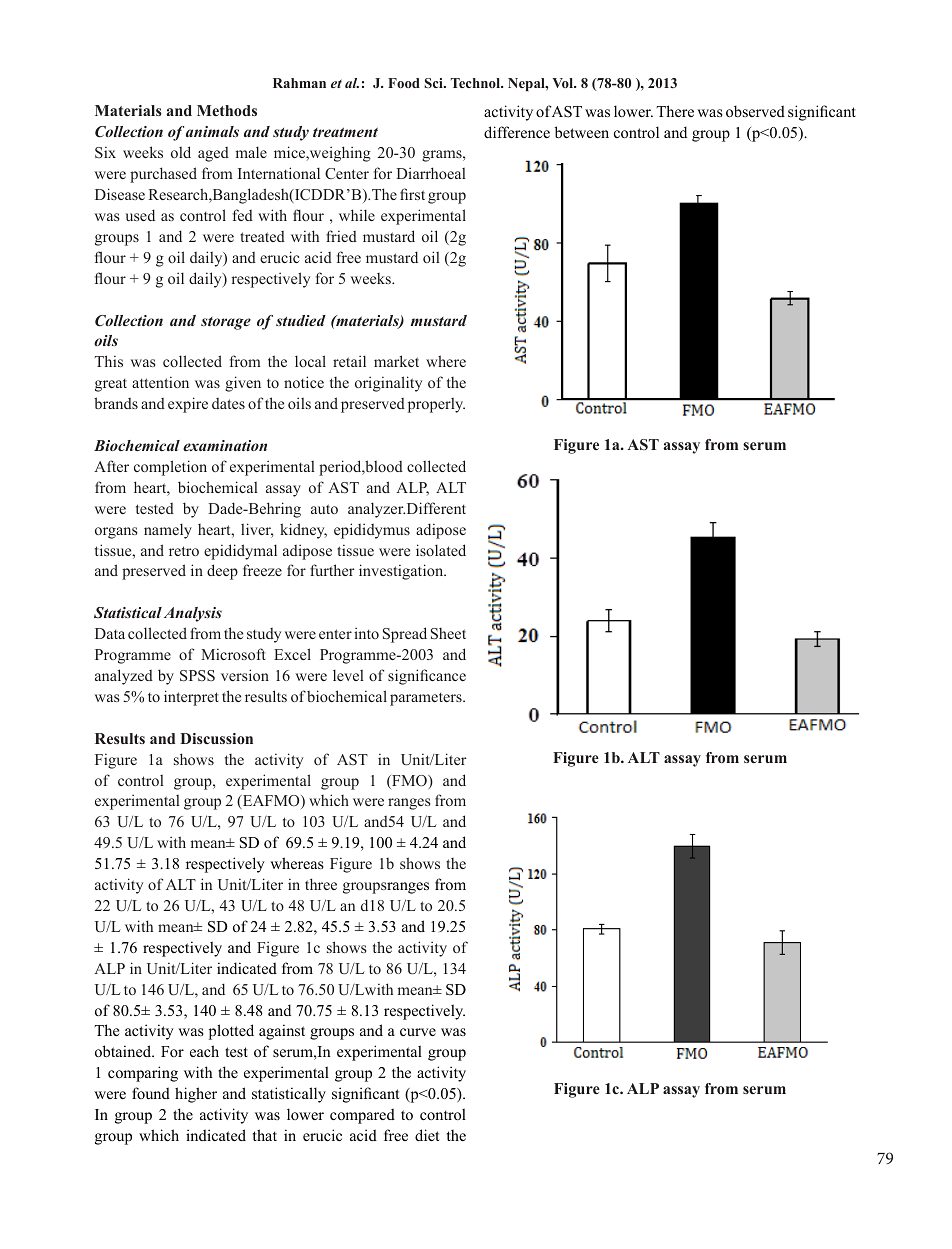 The width and height of the page is (952, 1249). Describe the element at coordinates (427, 1135) in the page. I see `diet` at that location.
